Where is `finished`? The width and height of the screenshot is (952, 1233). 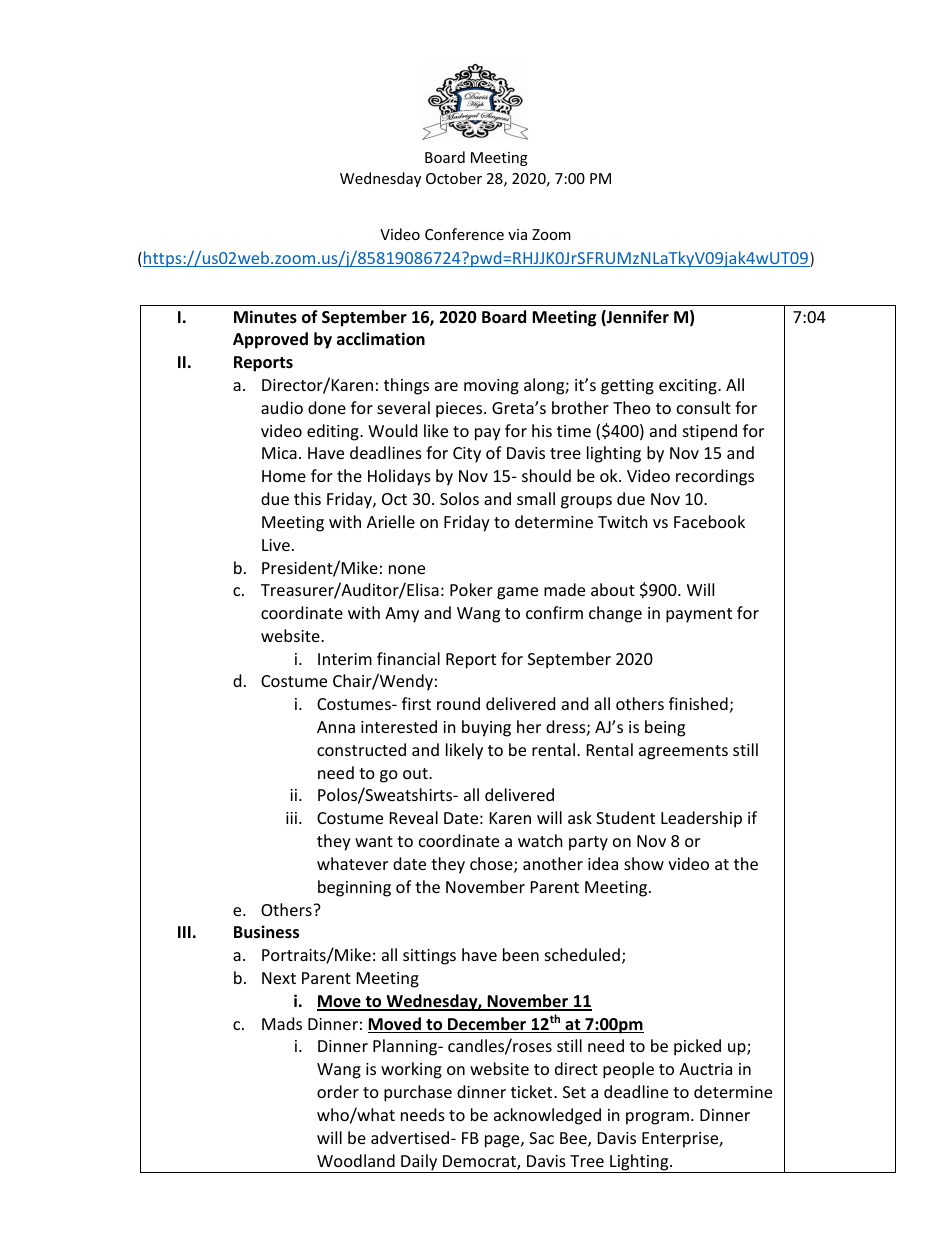
finished is located at coordinates (698, 703).
